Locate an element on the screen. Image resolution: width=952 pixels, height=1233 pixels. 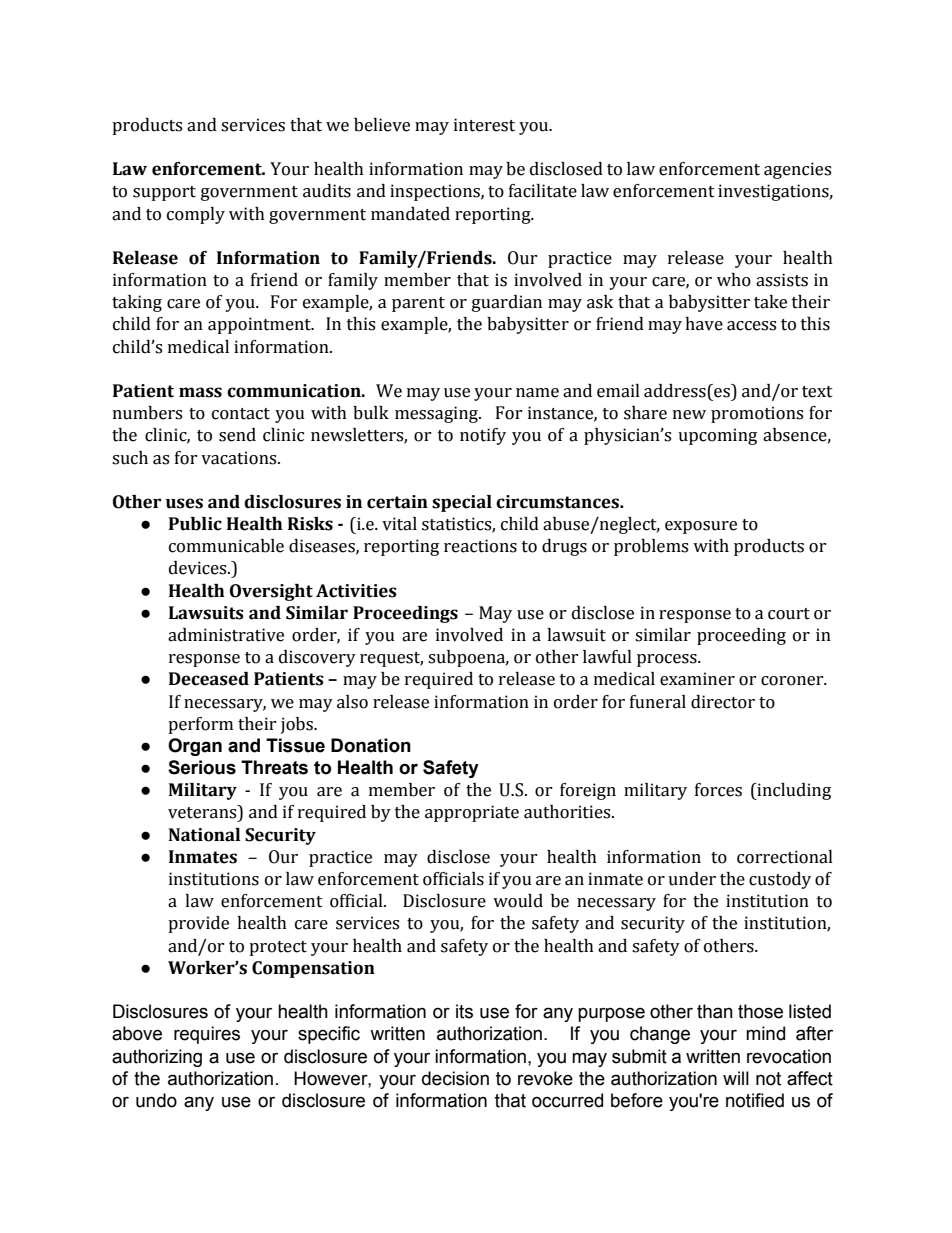
requires is located at coordinates (207, 1035).
